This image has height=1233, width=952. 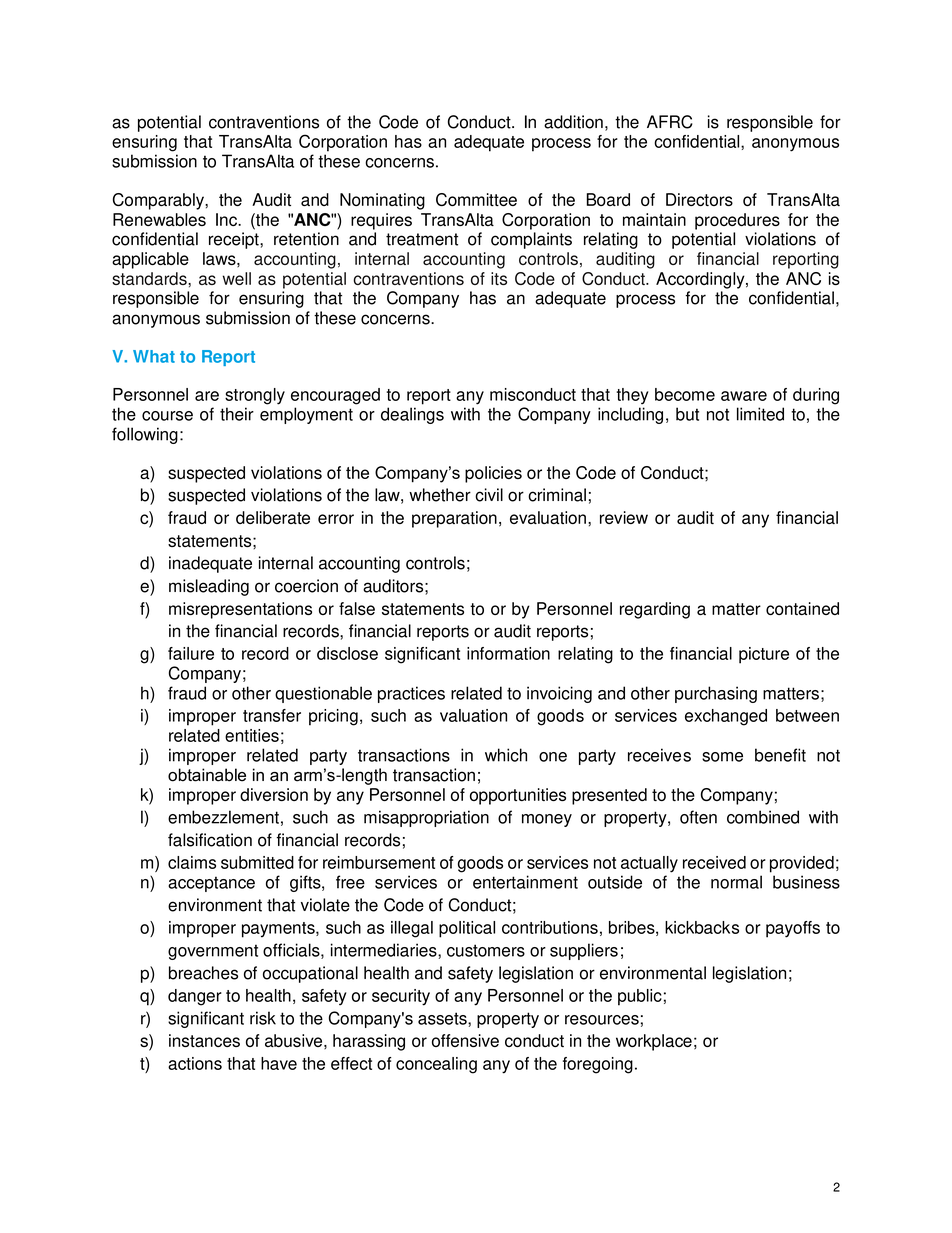 What do you see at coordinates (499, 278) in the image?
I see `its` at bounding box center [499, 278].
